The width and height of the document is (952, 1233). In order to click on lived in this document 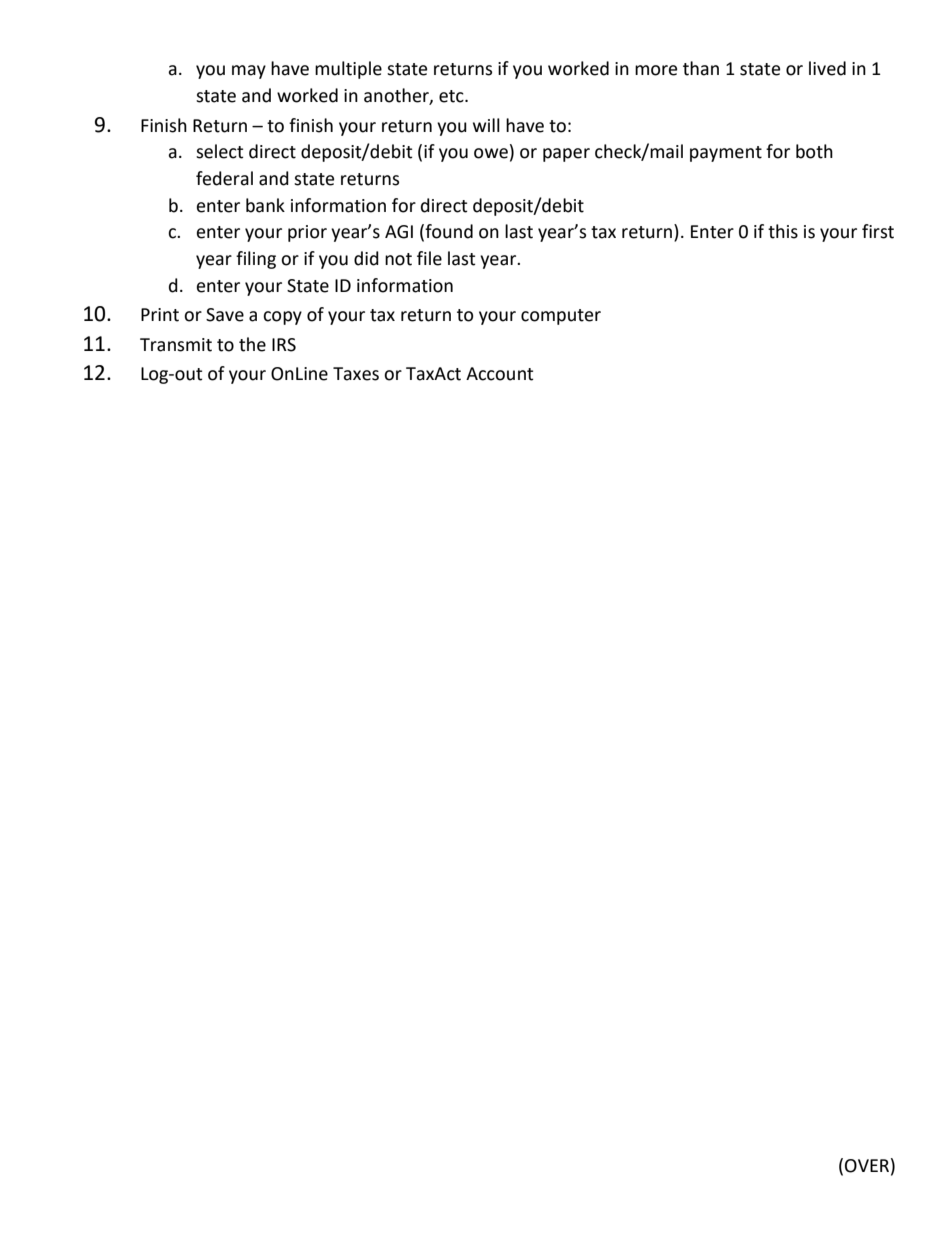, I will do `click(827, 68)`.
